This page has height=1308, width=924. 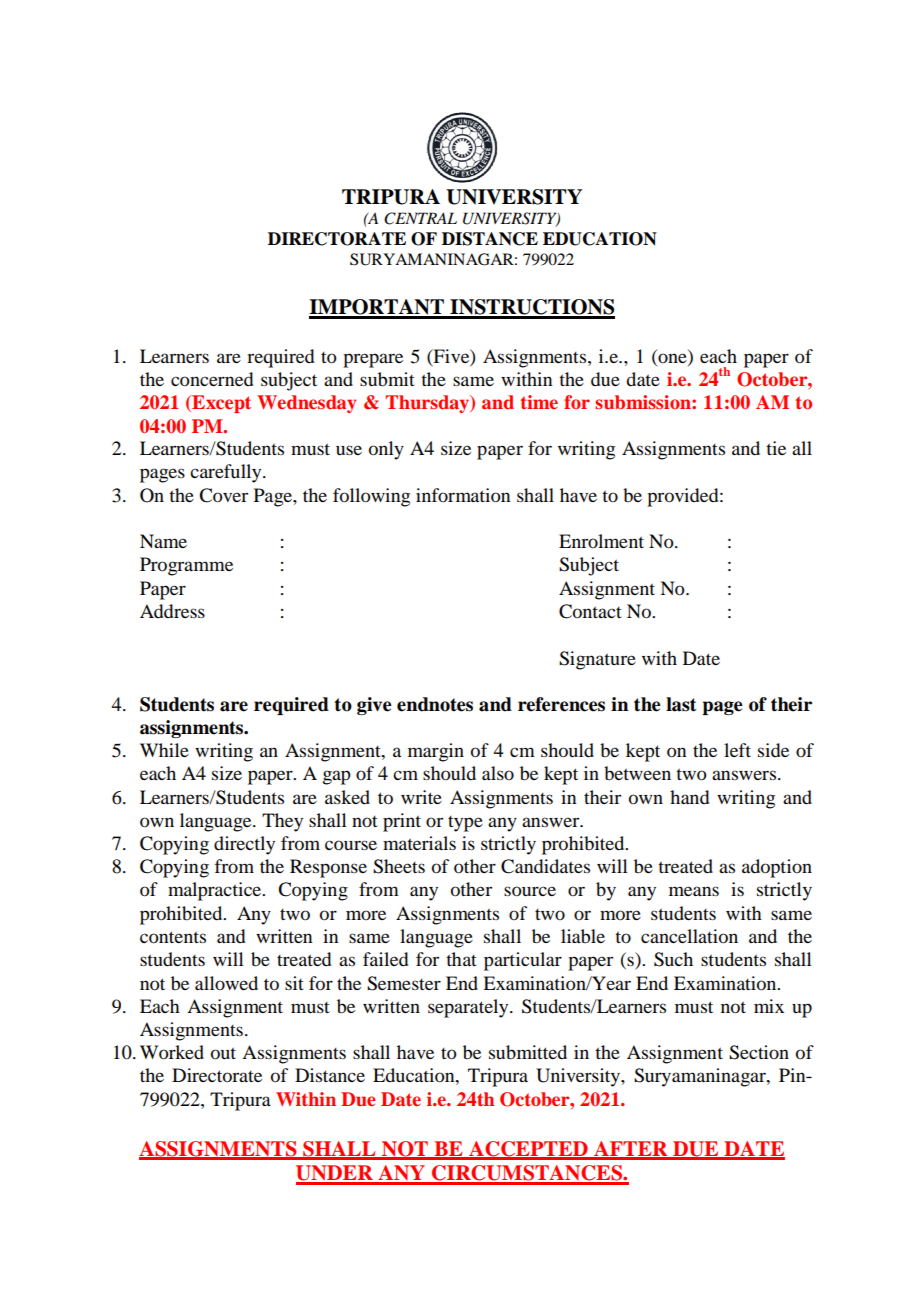 I want to click on prepare, so click(x=373, y=360).
